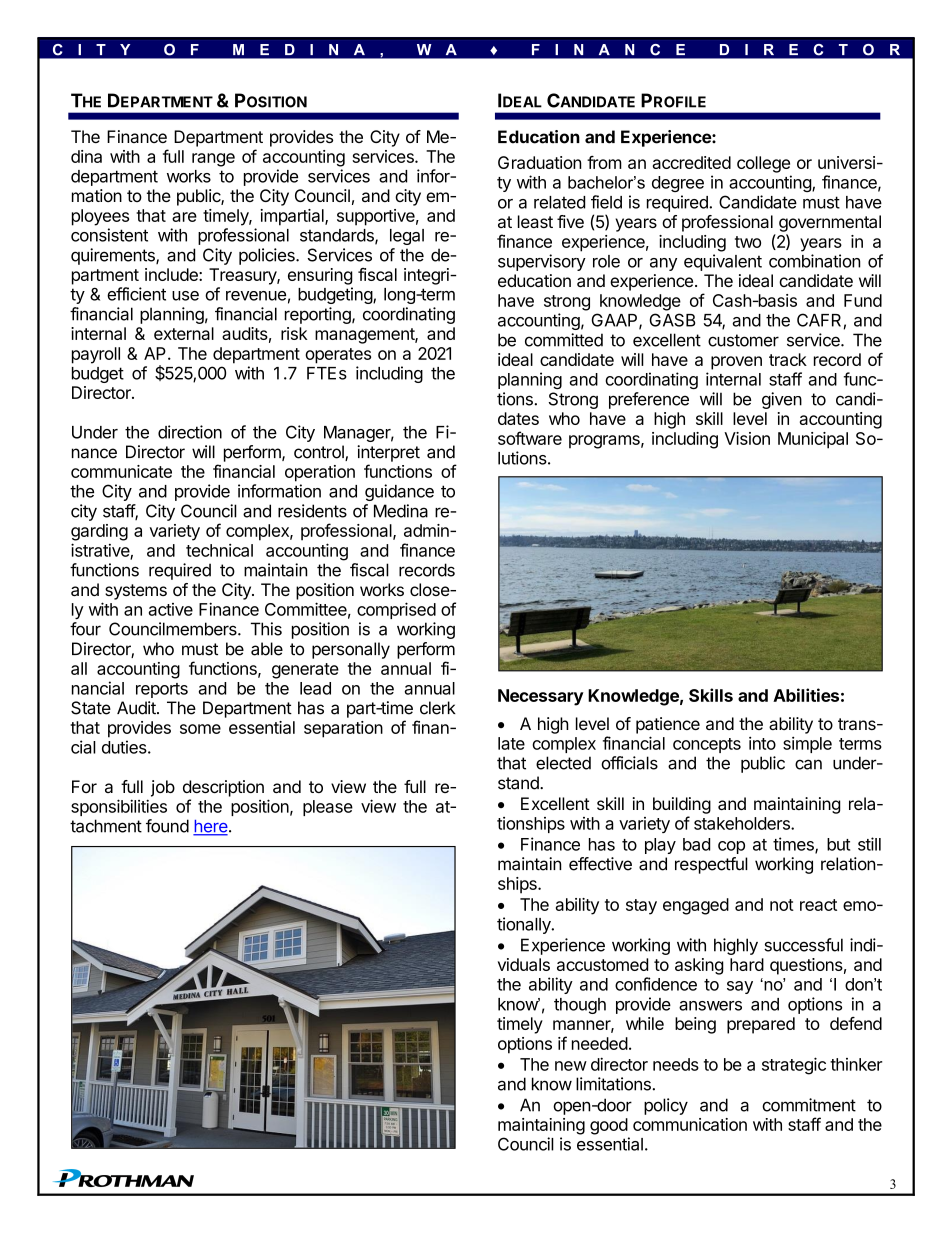 This screenshot has width=952, height=1233. I want to click on comprised, so click(396, 610).
